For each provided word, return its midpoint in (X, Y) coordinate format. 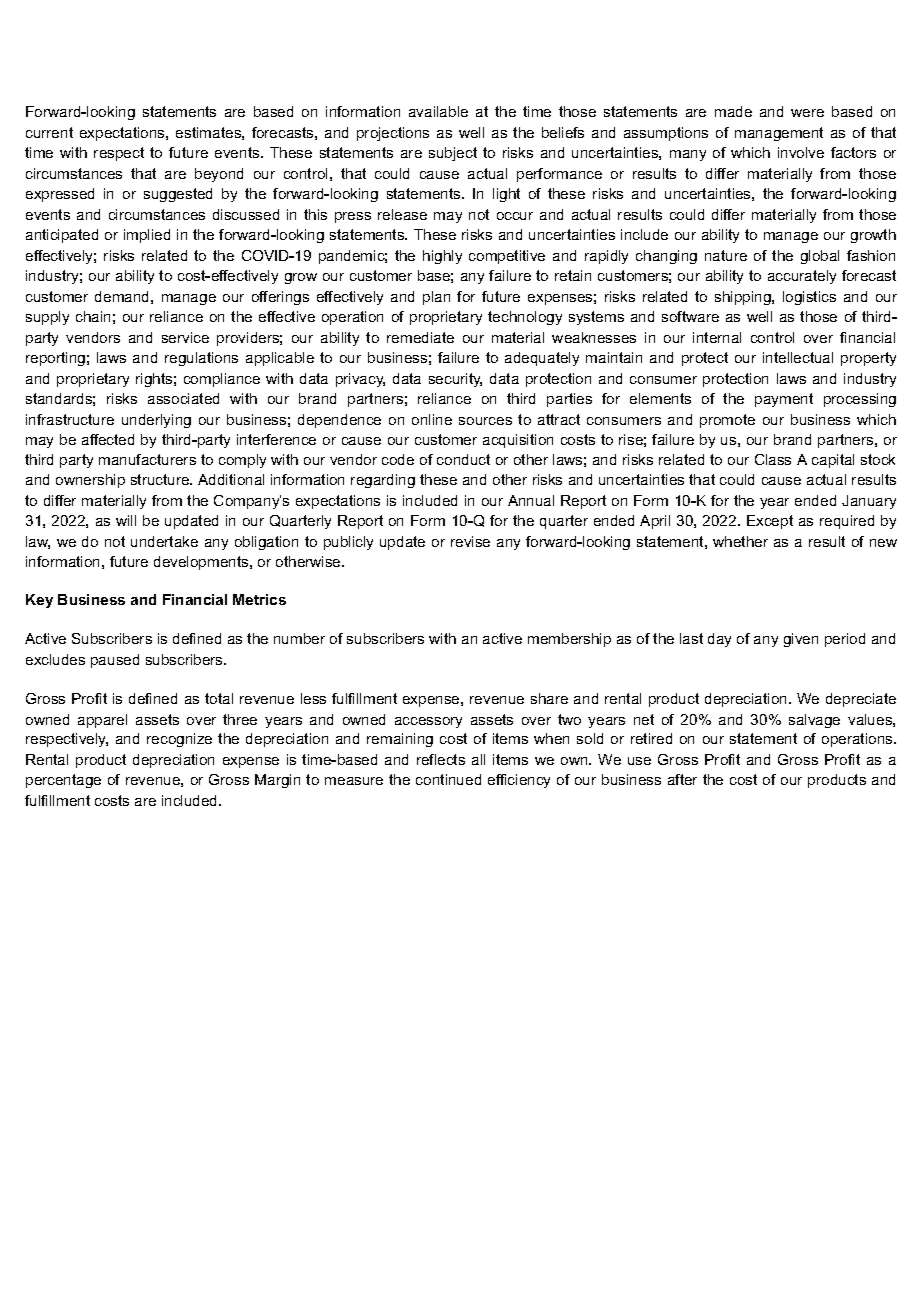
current (49, 132)
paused (115, 661)
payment (784, 400)
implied (147, 236)
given (801, 640)
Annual (531, 500)
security (455, 380)
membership (569, 640)
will (126, 520)
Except (770, 522)
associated (183, 398)
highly (442, 257)
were (807, 113)
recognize (179, 740)
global (820, 257)
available (438, 111)
